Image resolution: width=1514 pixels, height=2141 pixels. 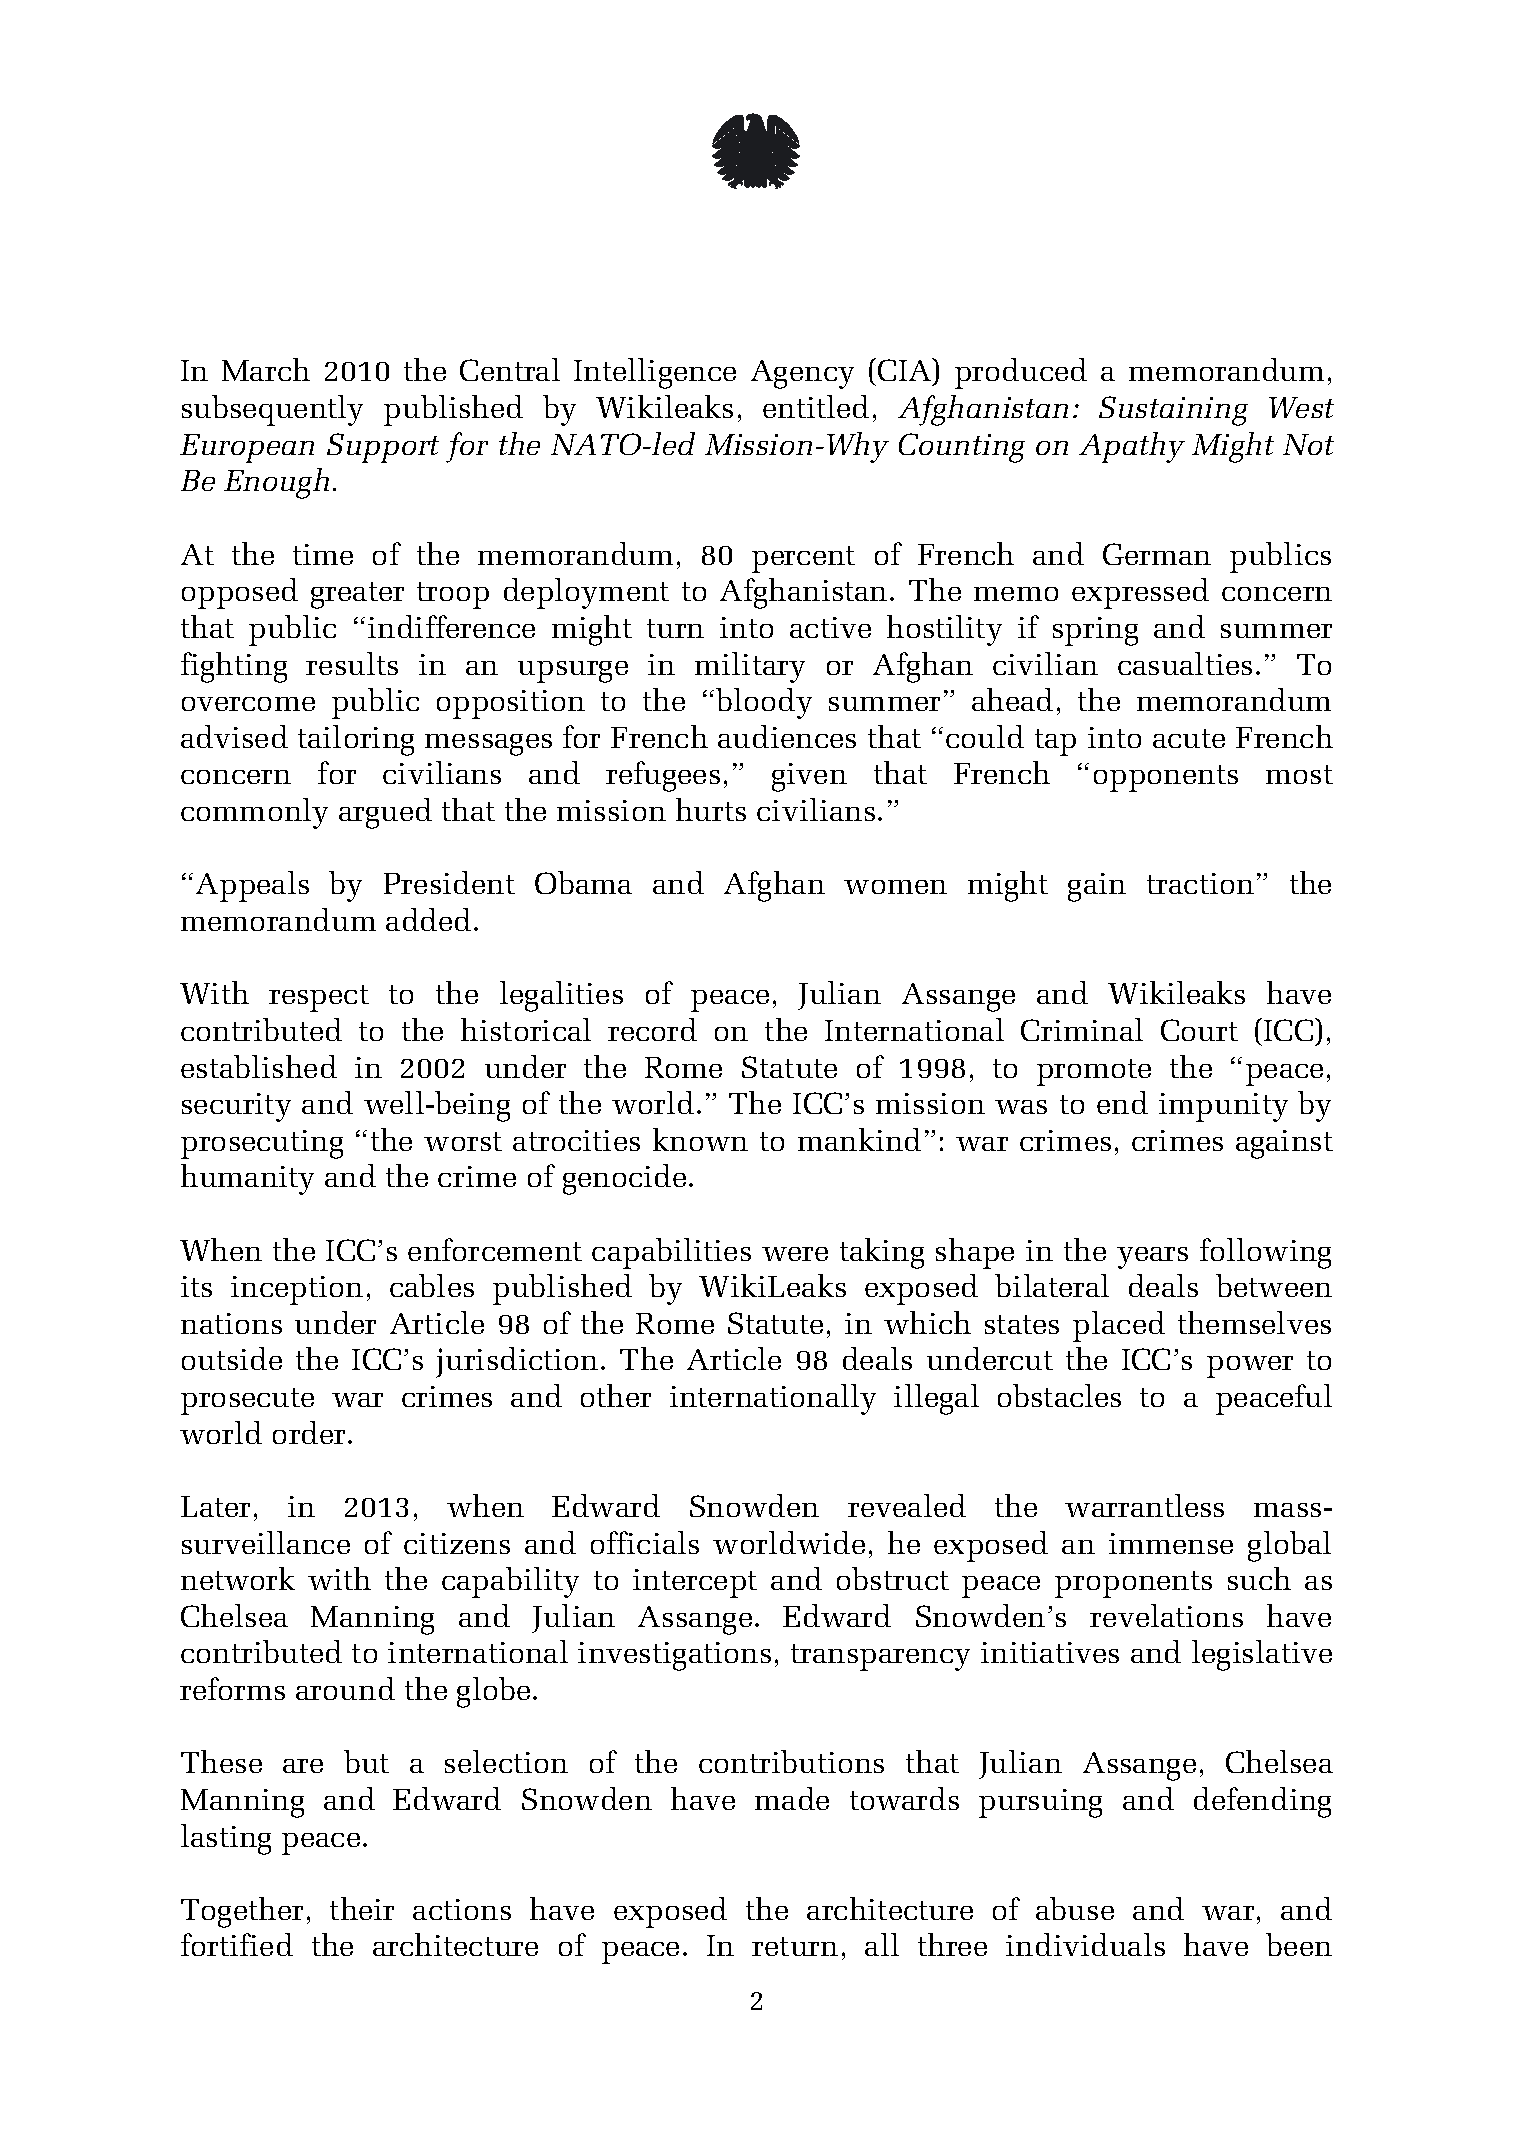 I want to click on record, so click(x=652, y=1029).
